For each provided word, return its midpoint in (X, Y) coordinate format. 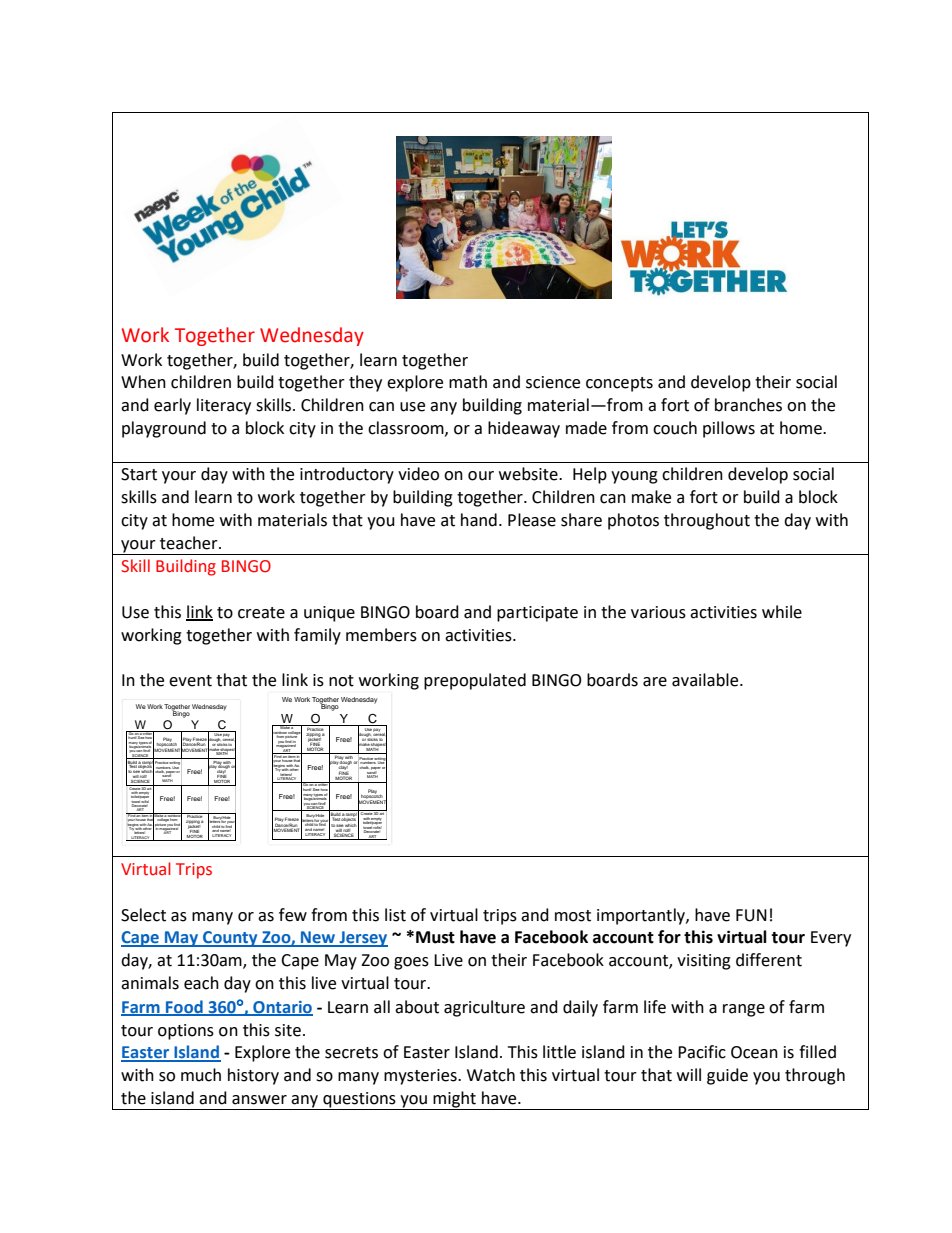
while (782, 612)
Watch (491, 1075)
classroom (407, 428)
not (341, 681)
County (230, 939)
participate (537, 614)
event (190, 681)
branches (748, 405)
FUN (751, 915)
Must (435, 937)
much (201, 1075)
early (172, 406)
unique (329, 614)
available (706, 680)
